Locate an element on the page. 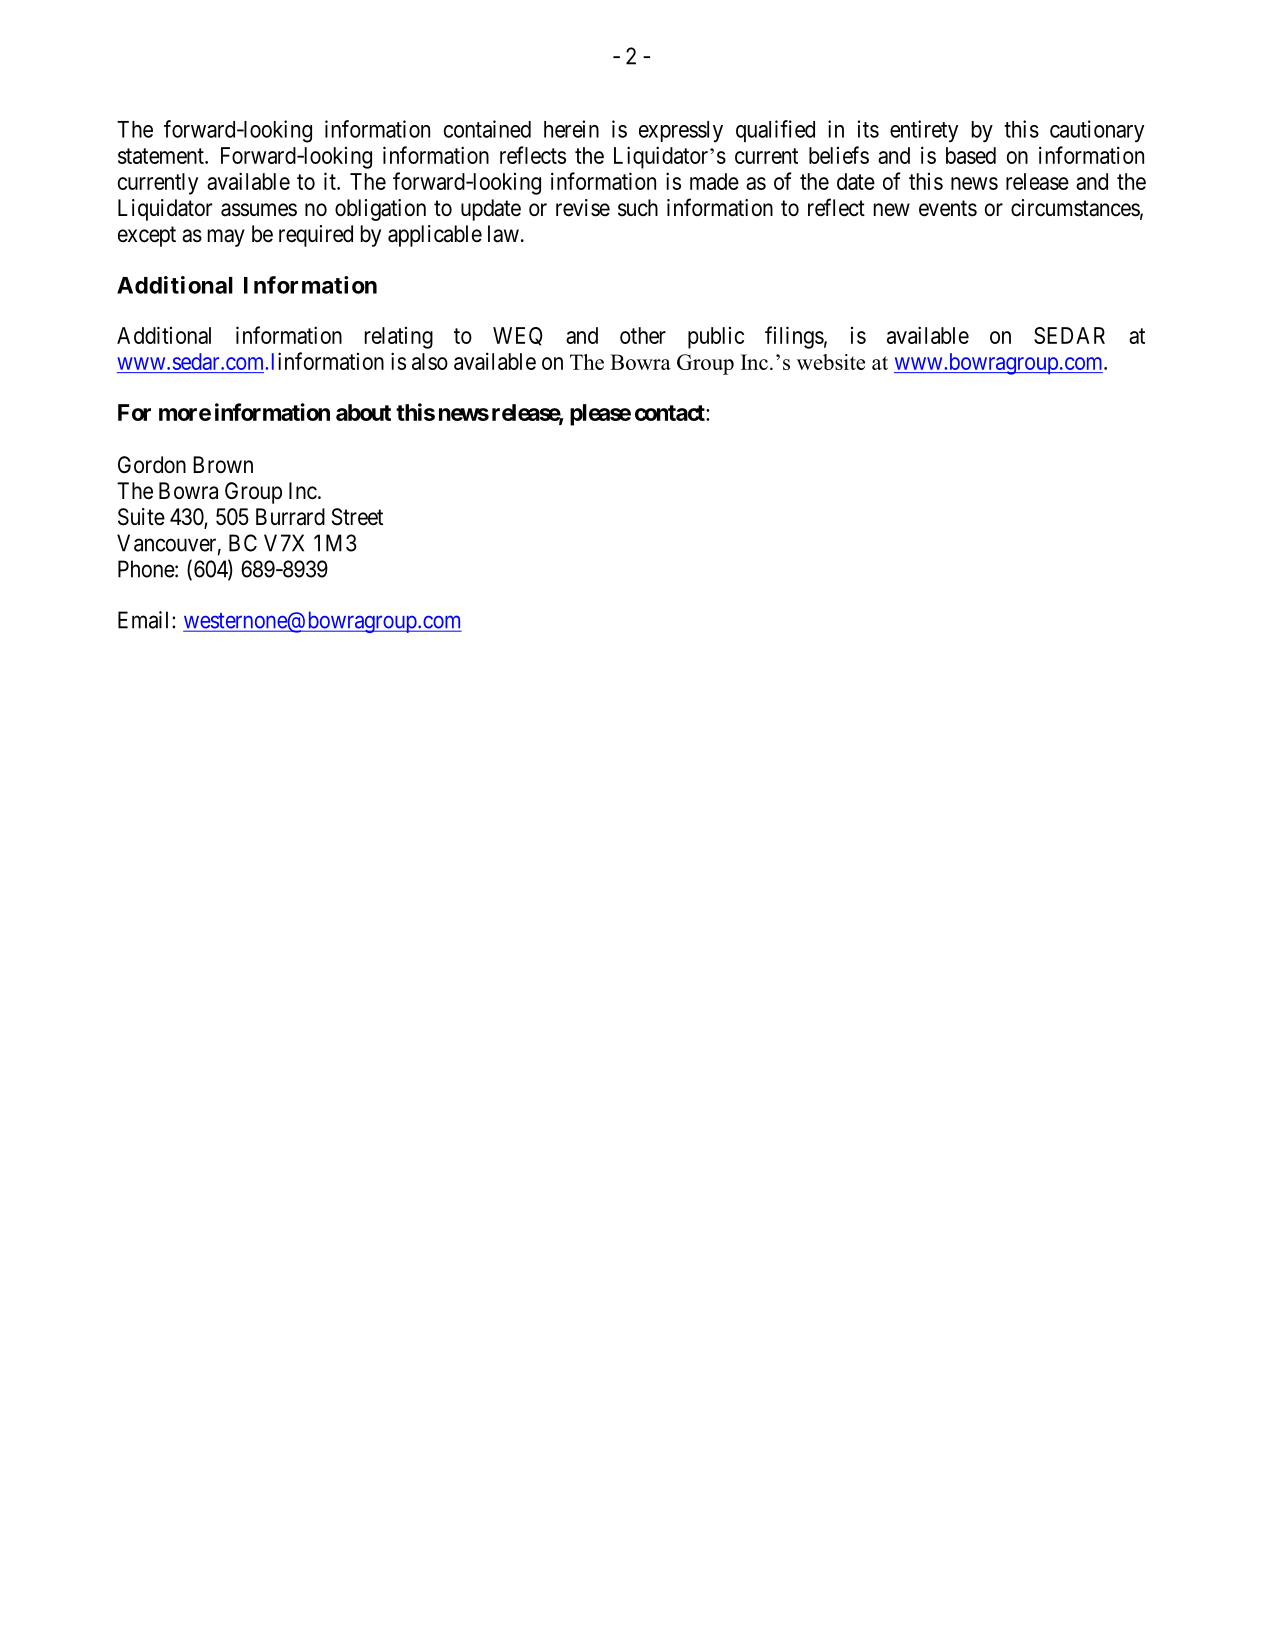  herein is located at coordinates (571, 129).
